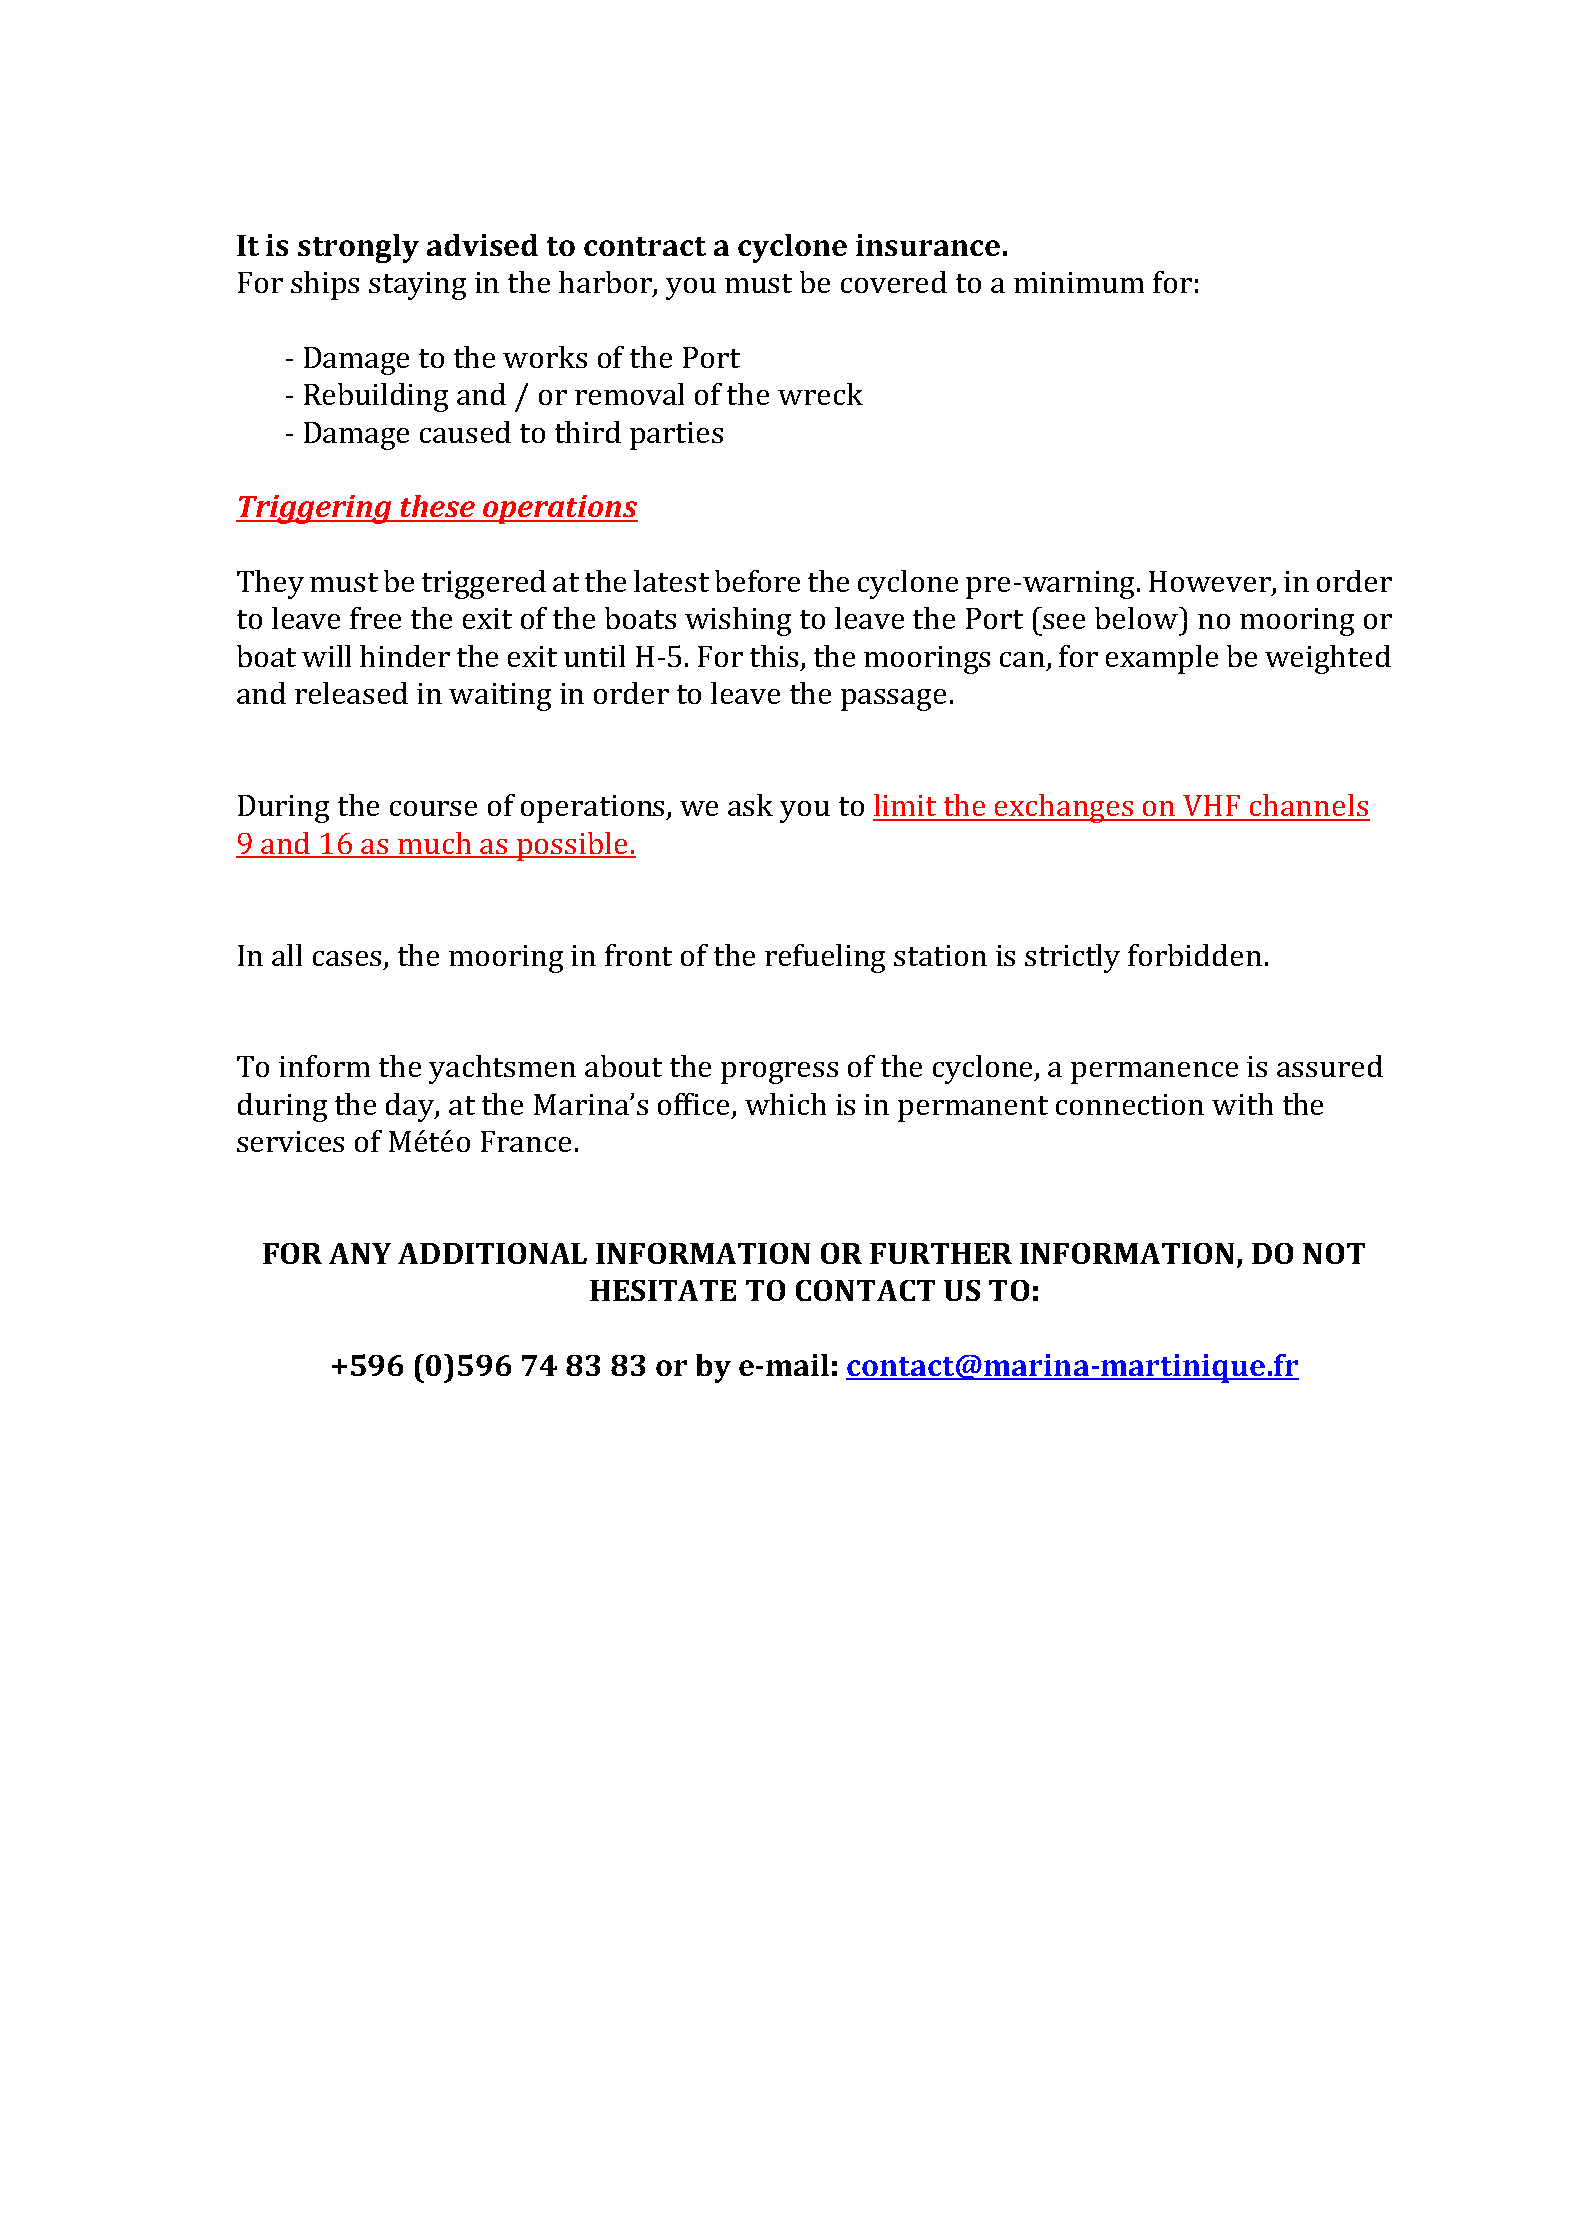  What do you see at coordinates (941, 1253) in the page?
I see `FURTHER` at bounding box center [941, 1253].
